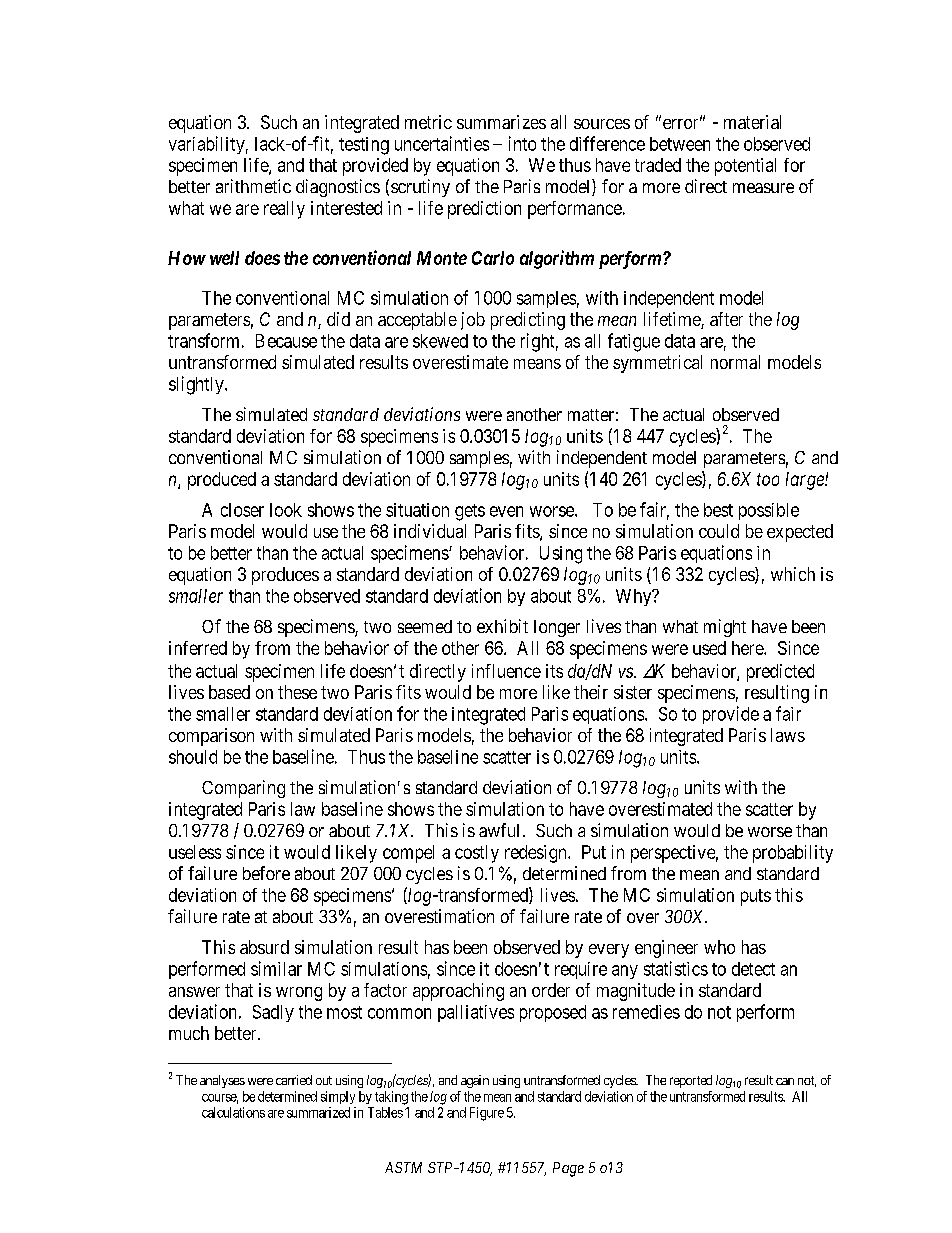 This screenshot has width=952, height=1233. What do you see at coordinates (506, 511) in the screenshot?
I see `even` at bounding box center [506, 511].
